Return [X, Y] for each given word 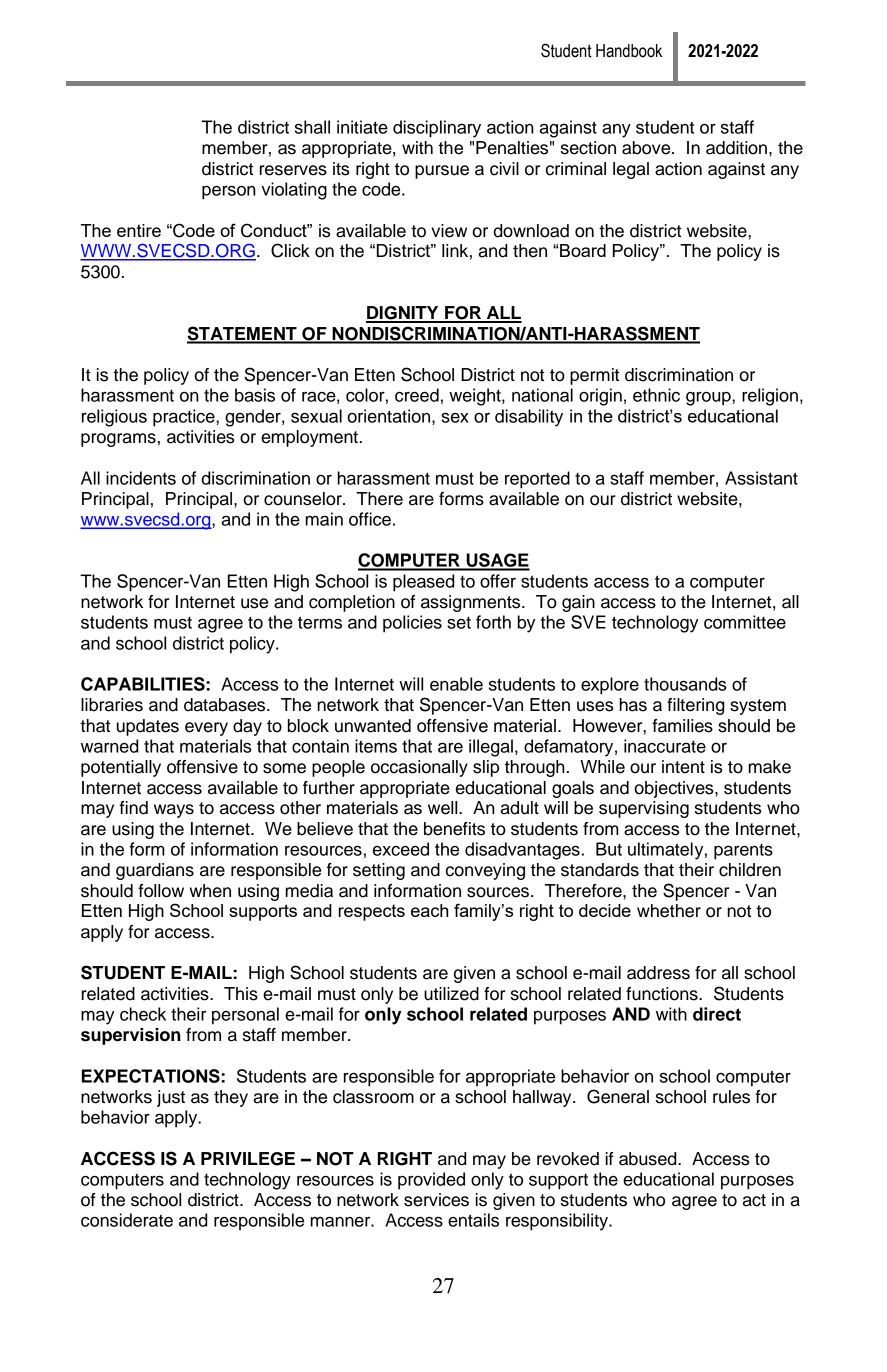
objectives [675, 789]
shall [312, 127]
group [709, 399]
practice [185, 418]
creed [417, 395]
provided [431, 1181]
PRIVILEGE [248, 1159]
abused [649, 1159]
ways [174, 811]
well [444, 808]
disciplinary [437, 129]
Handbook [629, 51]
